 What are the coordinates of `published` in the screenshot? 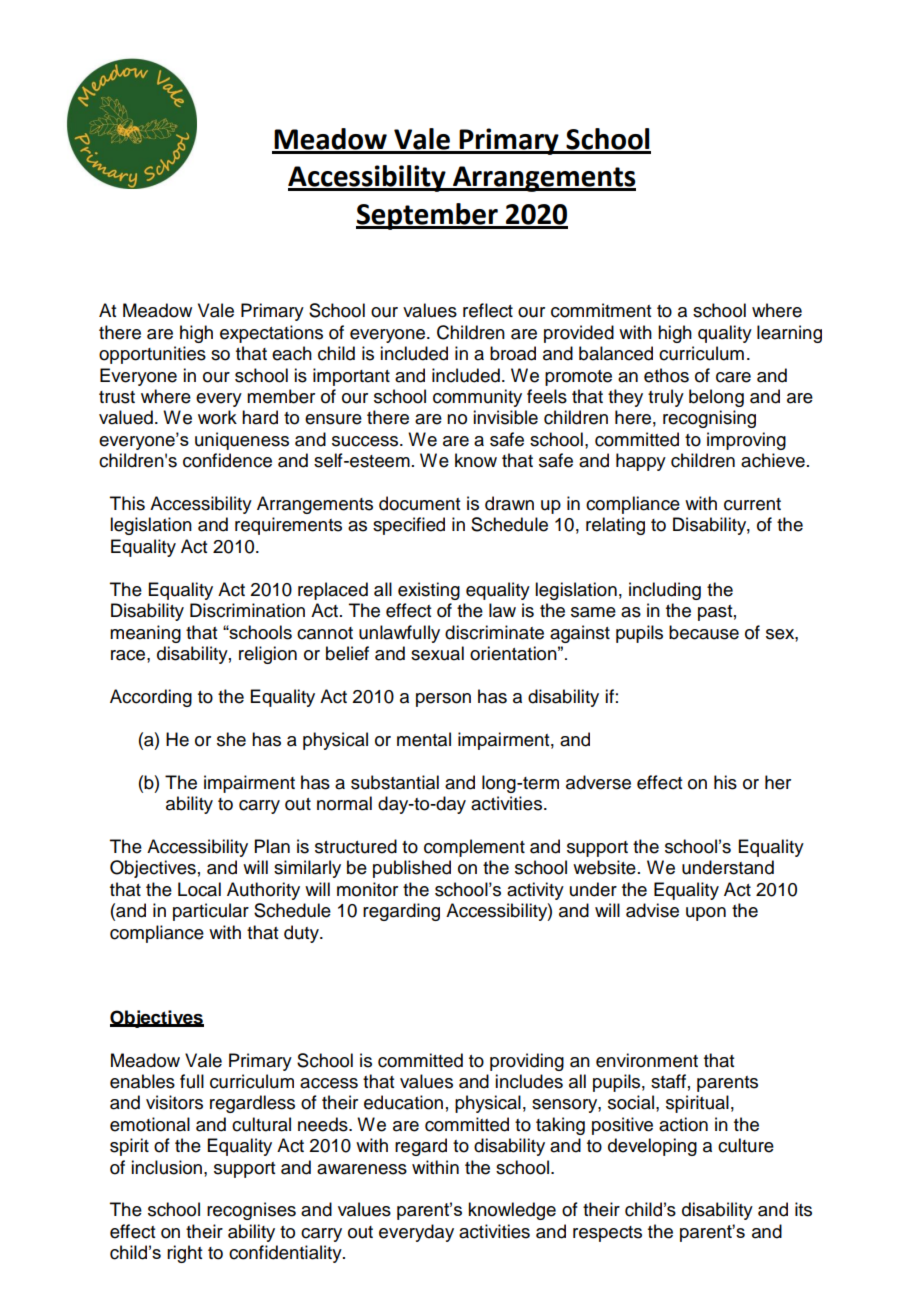 It's located at (412, 869).
